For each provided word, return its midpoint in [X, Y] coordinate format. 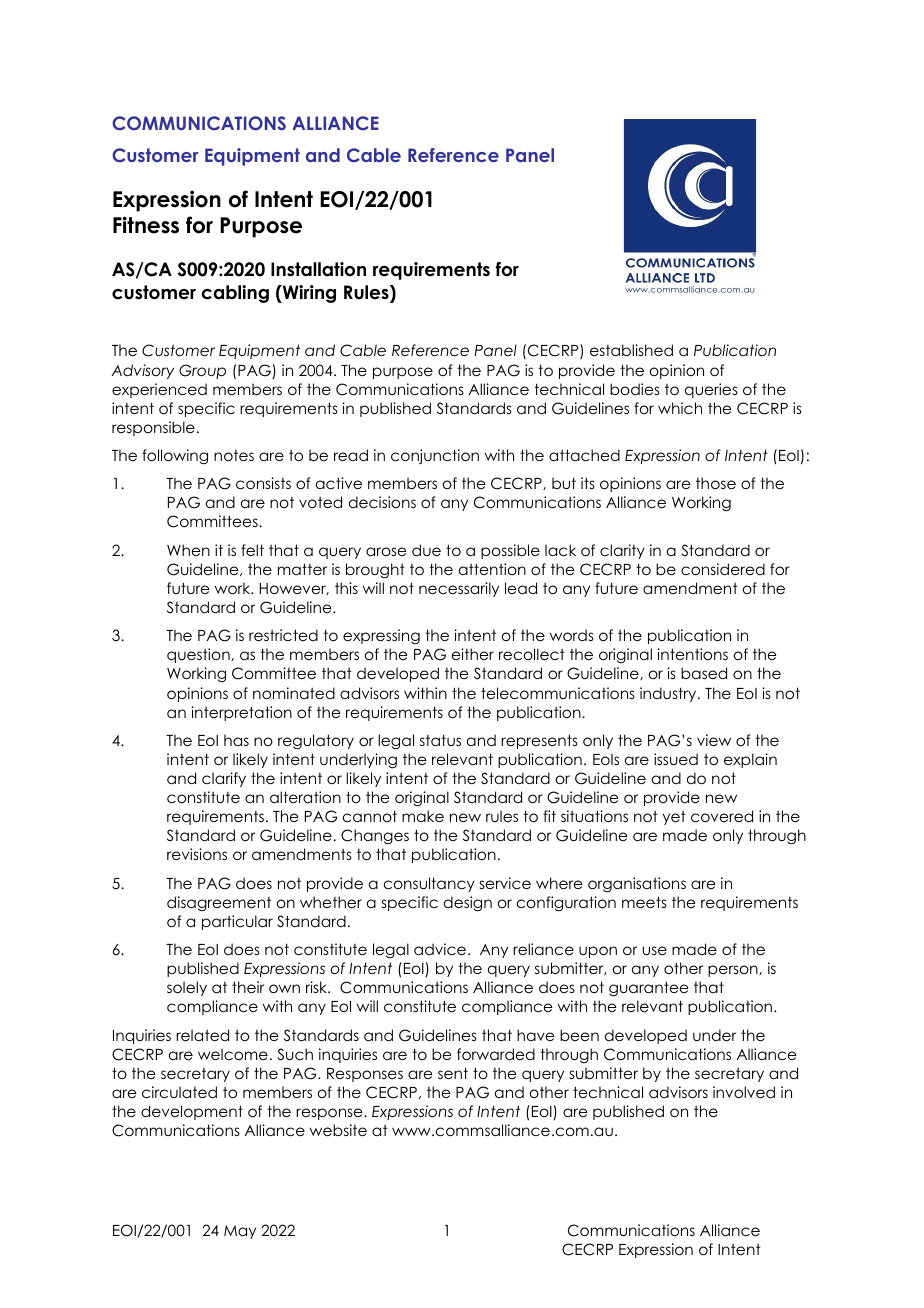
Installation [318, 269]
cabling [235, 294]
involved [744, 1092]
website [338, 1130]
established [631, 350]
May [240, 1232]
